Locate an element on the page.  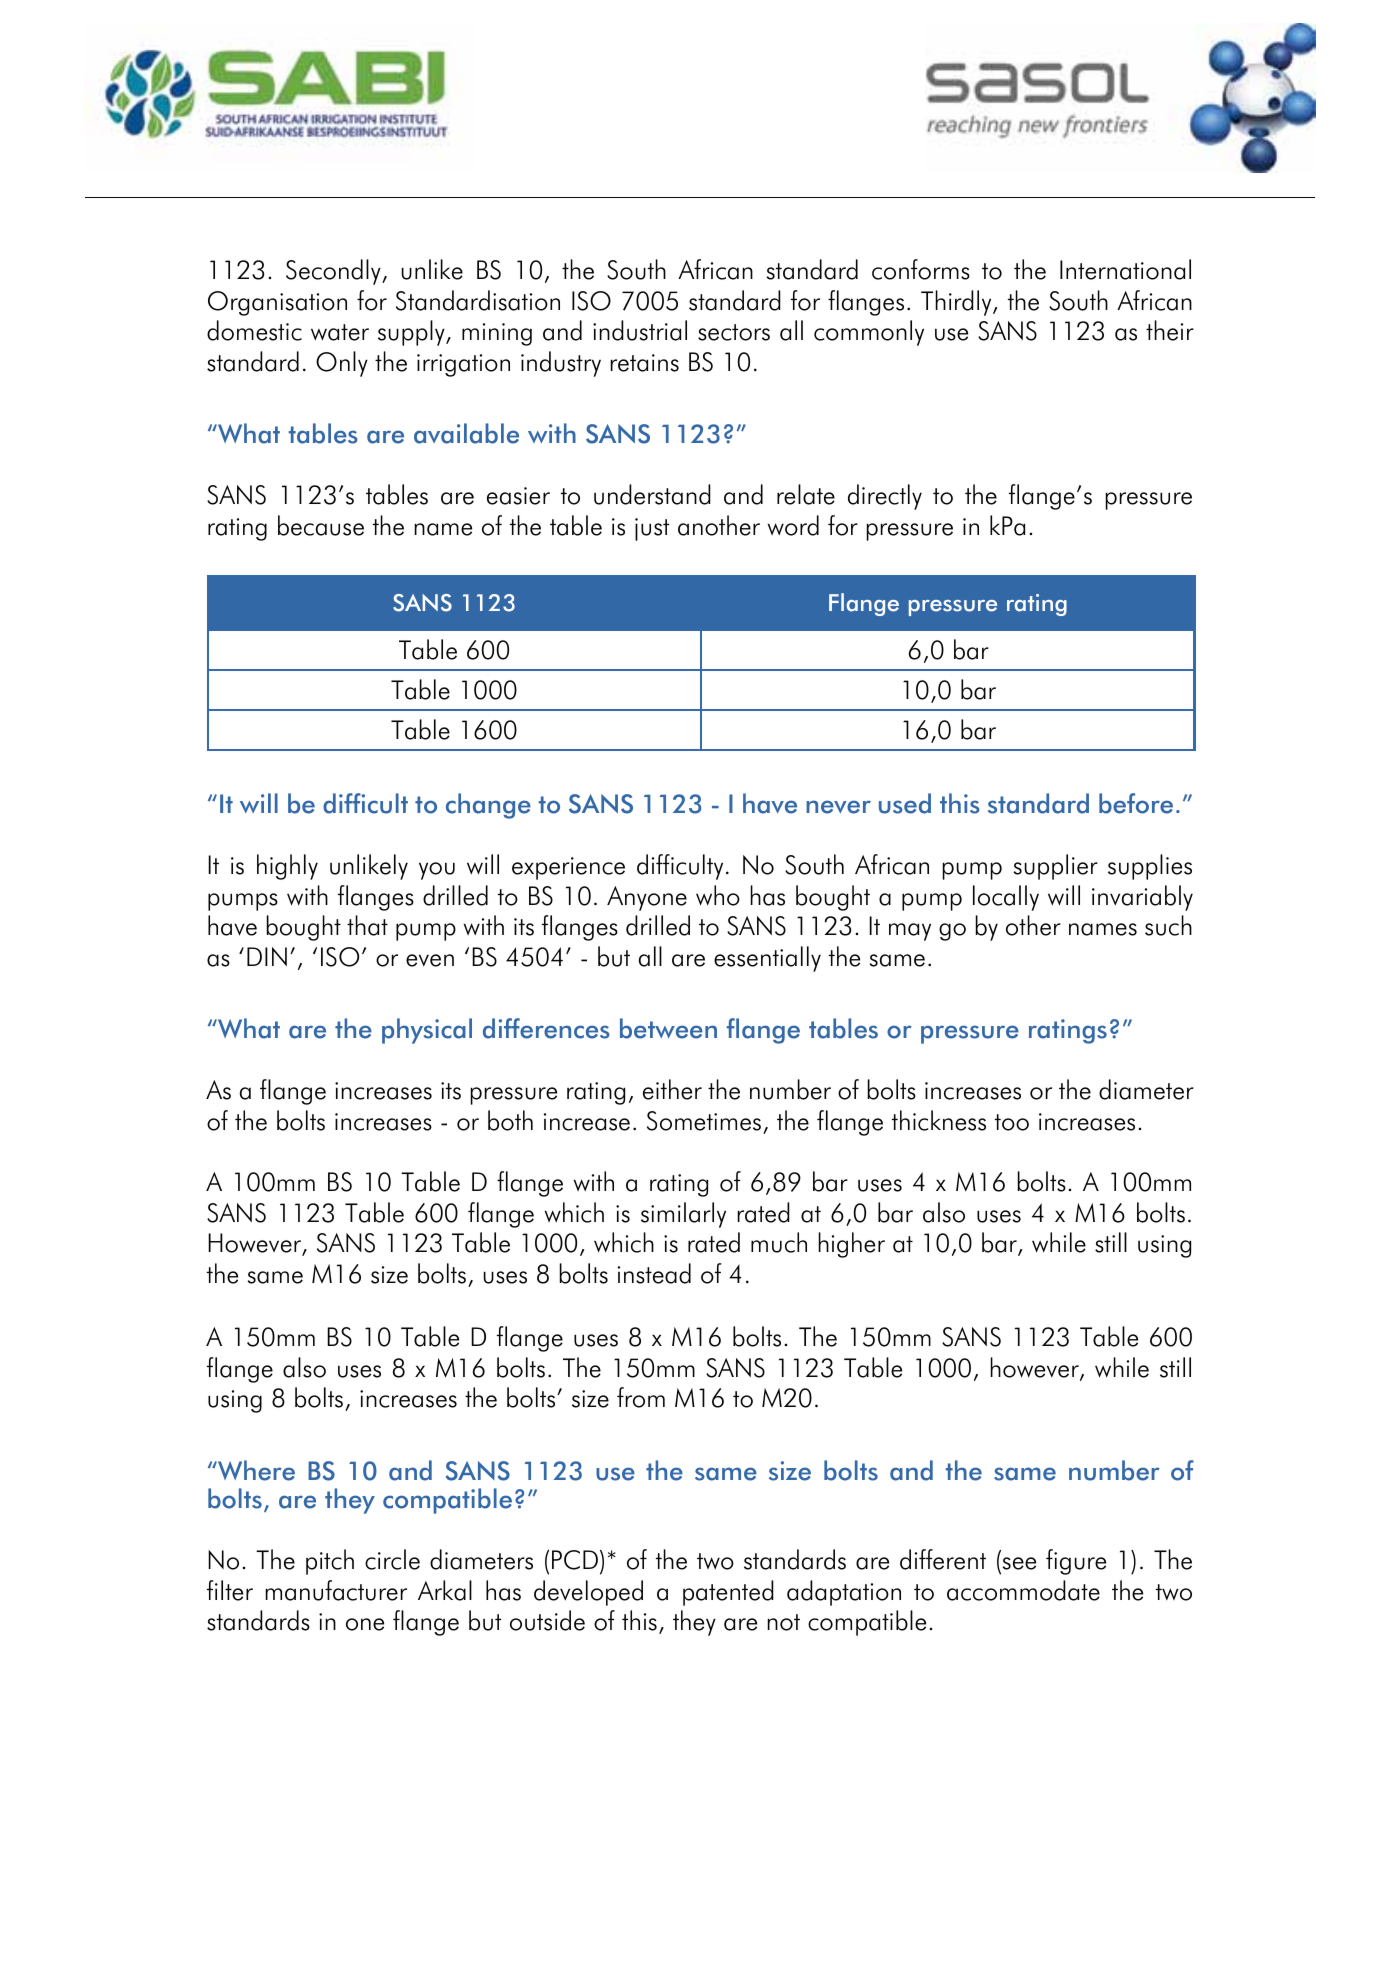
directly is located at coordinates (885, 497).
